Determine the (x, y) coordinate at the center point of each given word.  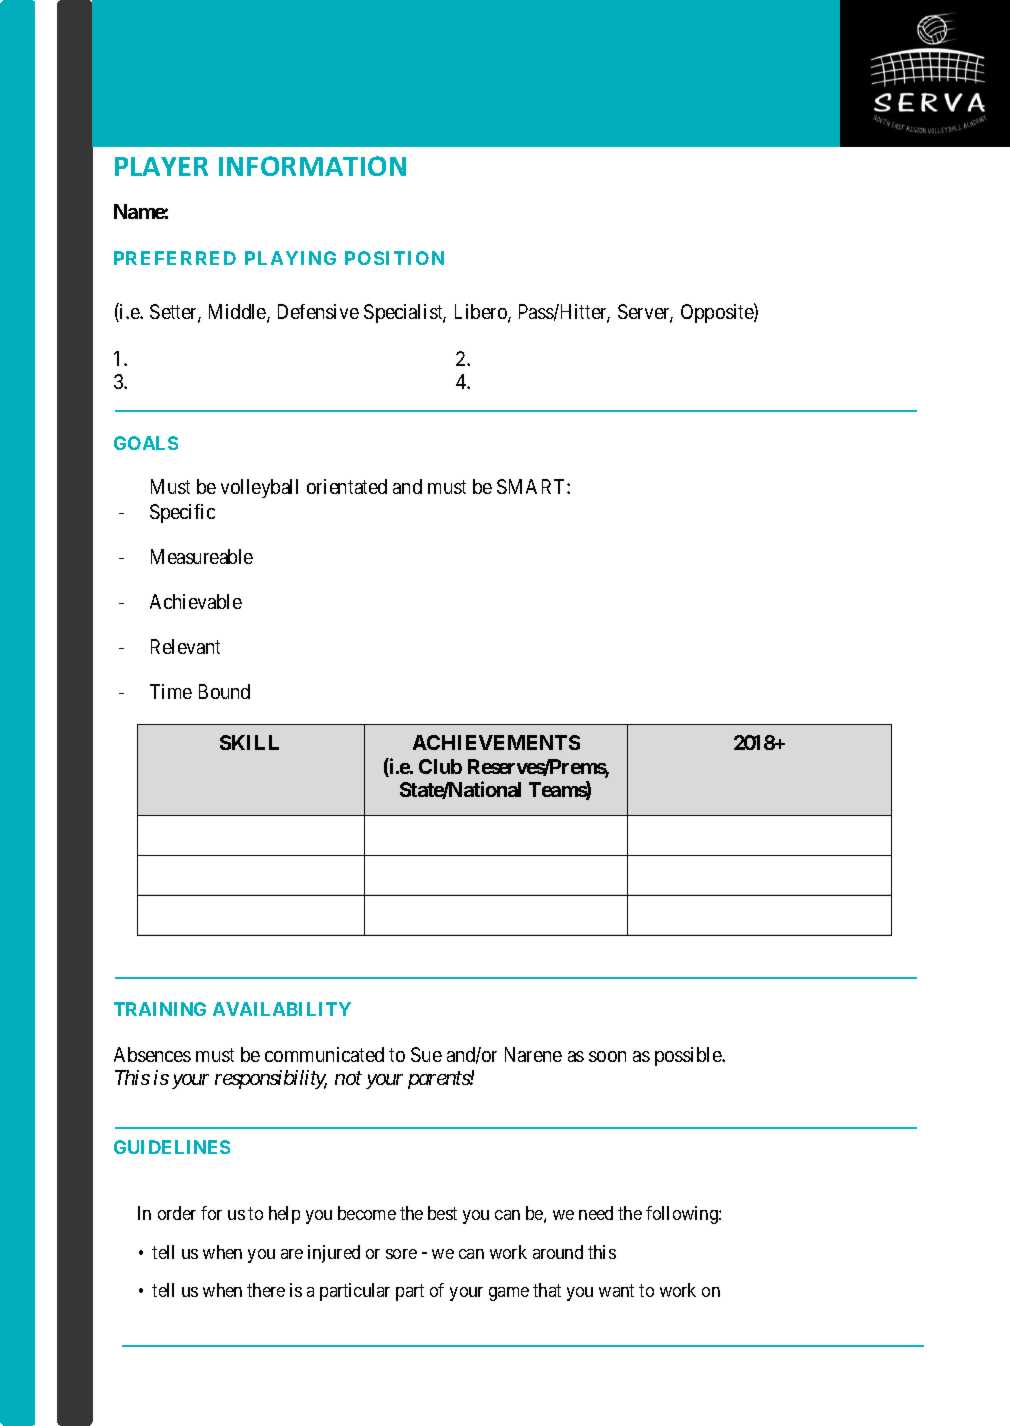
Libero (482, 313)
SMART (532, 486)
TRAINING (160, 1009)
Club (440, 766)
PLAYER (161, 166)
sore (401, 1254)
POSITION (394, 258)
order (177, 1213)
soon (607, 1056)
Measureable (202, 556)
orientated (347, 486)
